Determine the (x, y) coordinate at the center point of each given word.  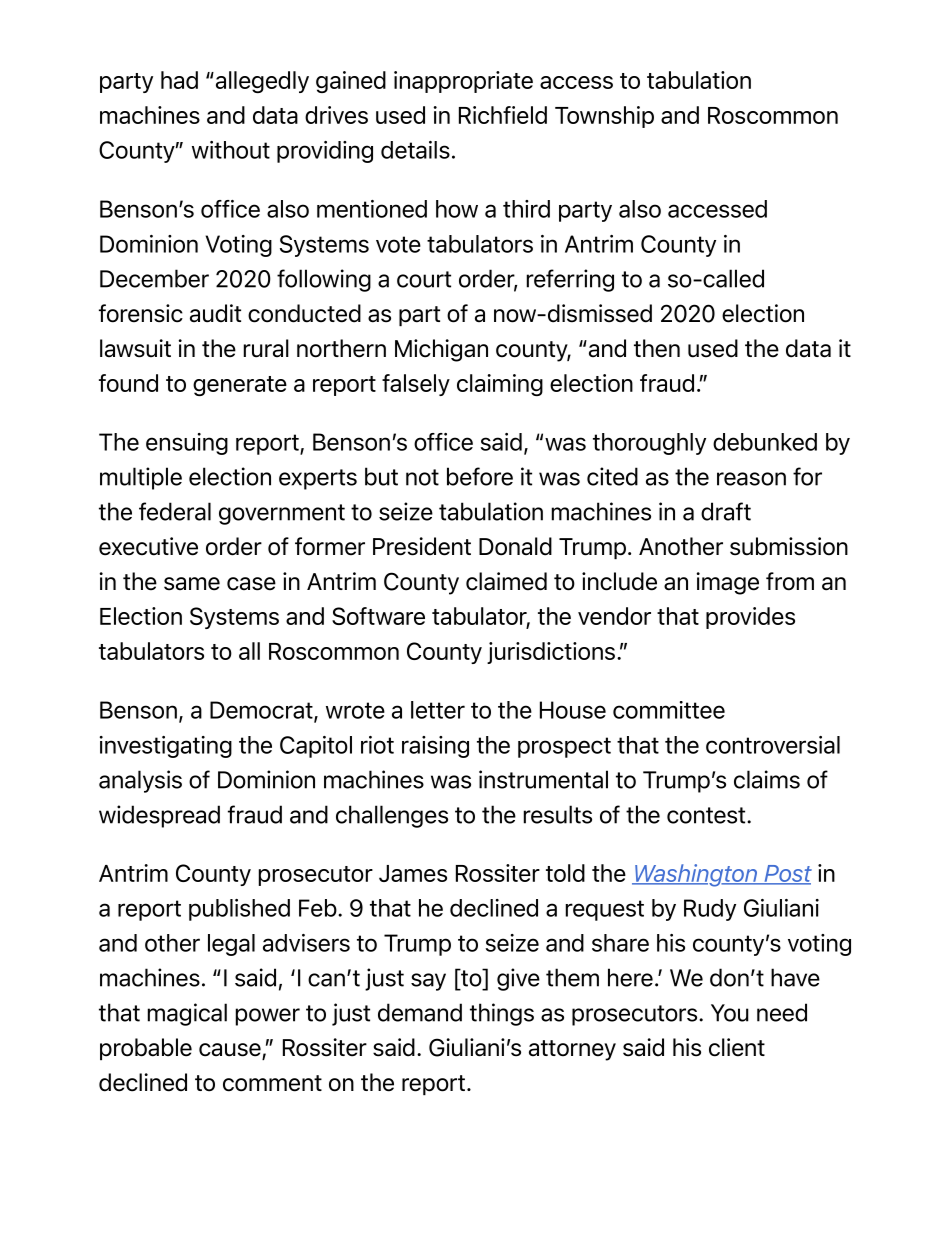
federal (175, 511)
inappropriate (463, 82)
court (424, 279)
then (657, 348)
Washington (696, 875)
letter (438, 710)
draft (726, 511)
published (239, 910)
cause (231, 1051)
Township (604, 117)
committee (669, 710)
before (480, 476)
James (413, 873)
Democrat (262, 711)
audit (215, 313)
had (179, 80)
